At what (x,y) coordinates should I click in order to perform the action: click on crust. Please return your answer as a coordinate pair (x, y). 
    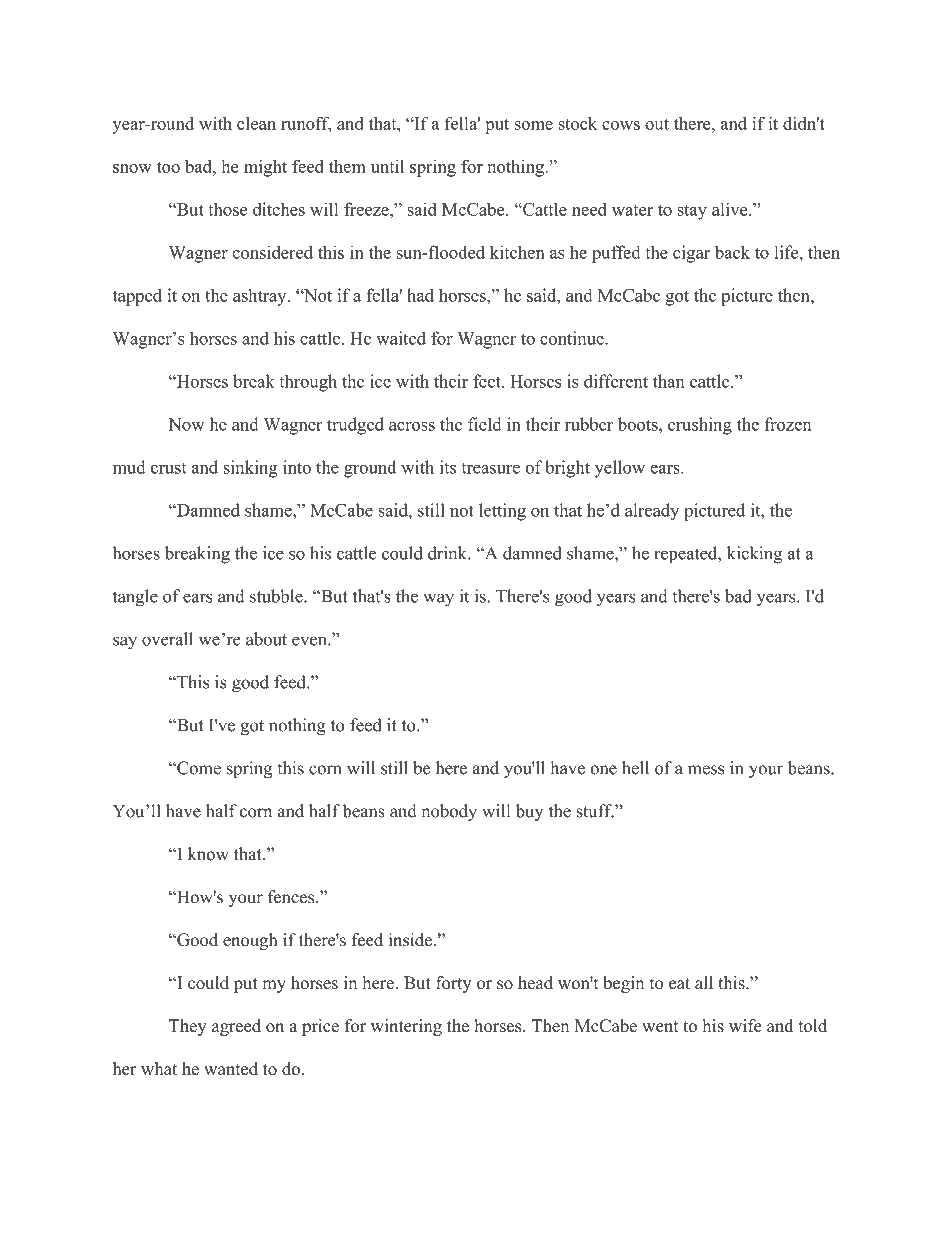
    Looking at the image, I should click on (168, 468).
